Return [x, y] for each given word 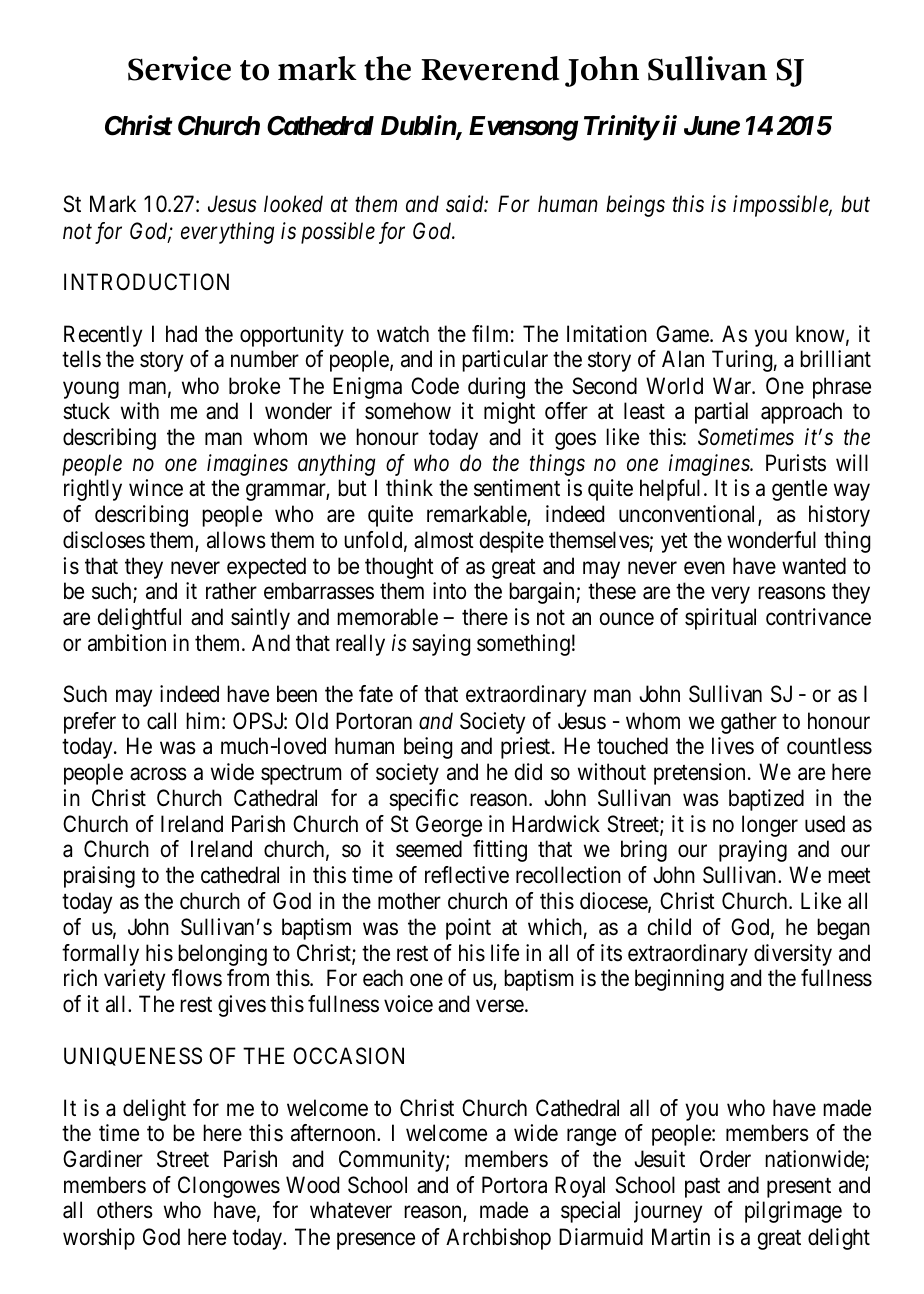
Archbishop [498, 1239]
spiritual [720, 619]
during [496, 388]
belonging [222, 955]
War [733, 386]
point [468, 929]
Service [179, 68]
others [125, 1210]
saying [441, 645]
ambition [127, 643]
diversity [793, 955]
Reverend [490, 68]
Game [682, 334]
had [181, 334]
